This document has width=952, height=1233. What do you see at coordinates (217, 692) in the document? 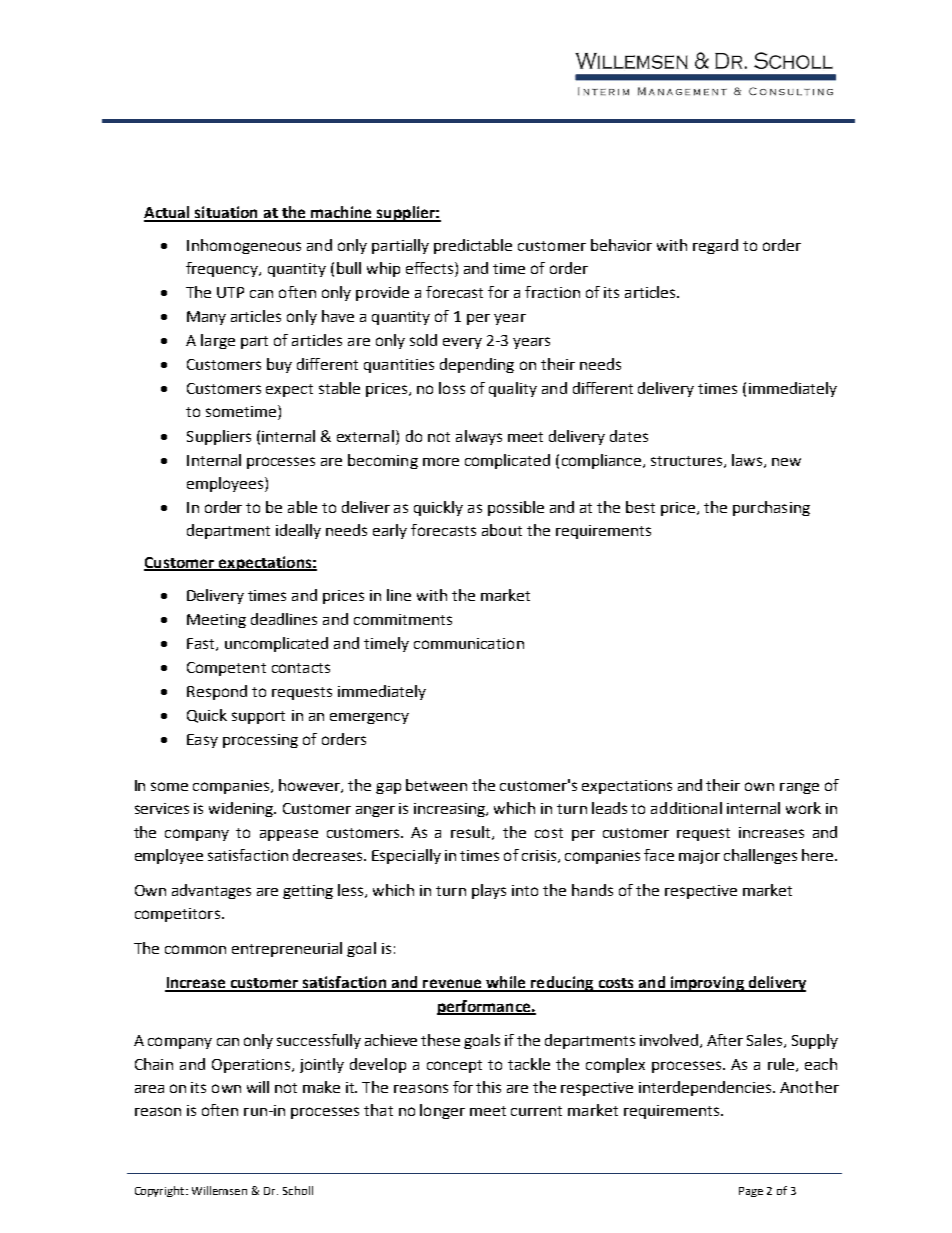
I see `Respond` at bounding box center [217, 692].
